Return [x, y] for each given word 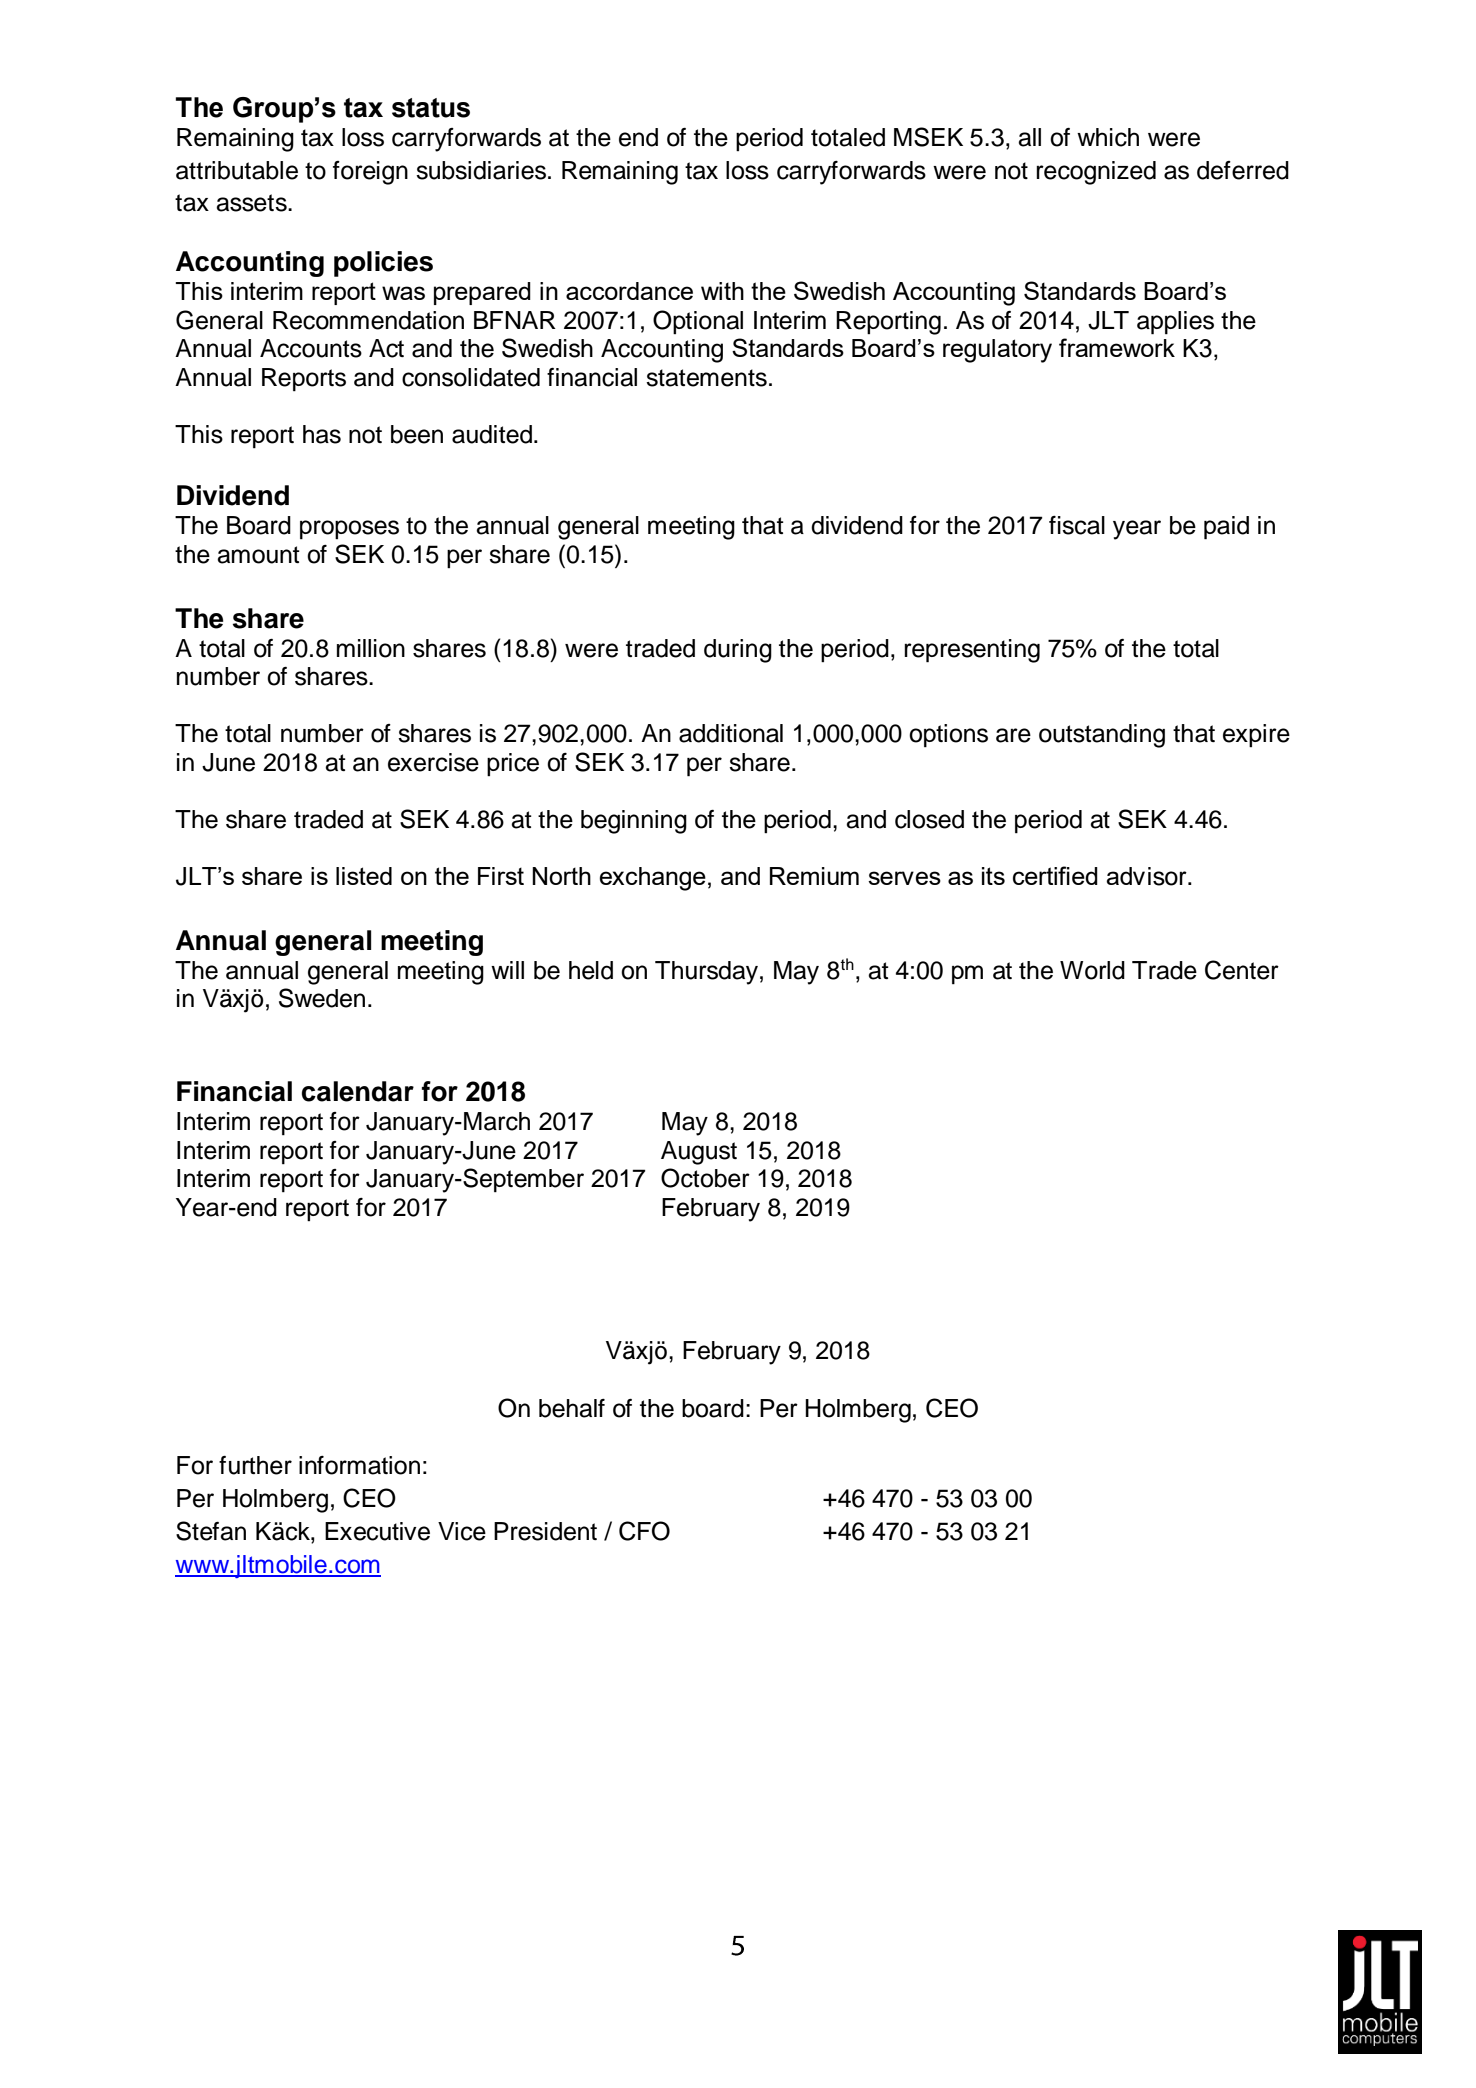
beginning [634, 822]
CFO [644, 1531]
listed [364, 876]
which [1108, 137]
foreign [370, 173]
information [359, 1465]
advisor [1147, 876]
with [722, 291]
